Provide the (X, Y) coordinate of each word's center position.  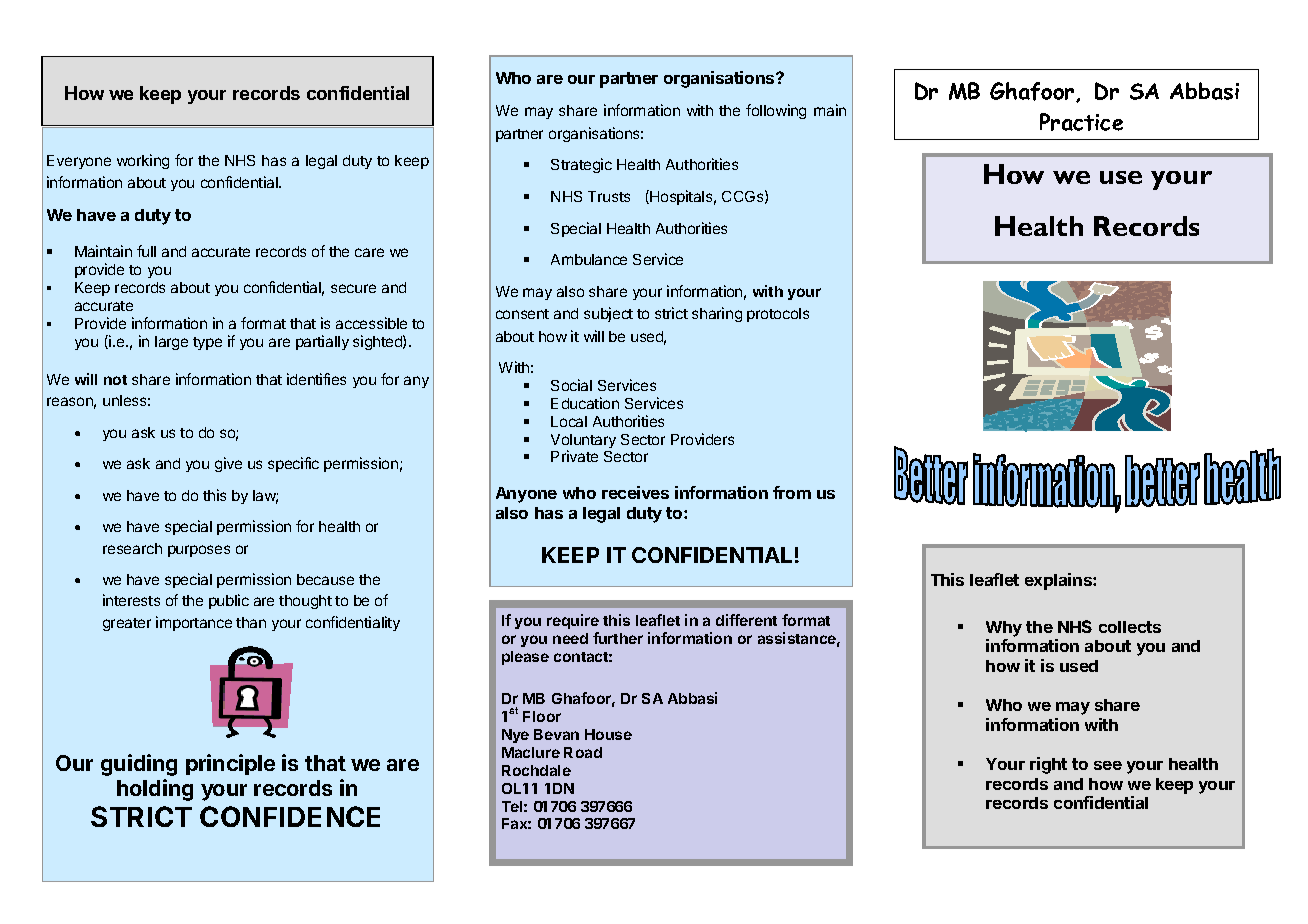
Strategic (581, 165)
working (143, 161)
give (228, 464)
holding (155, 790)
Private (574, 456)
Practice (1081, 122)
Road (583, 752)
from (792, 492)
